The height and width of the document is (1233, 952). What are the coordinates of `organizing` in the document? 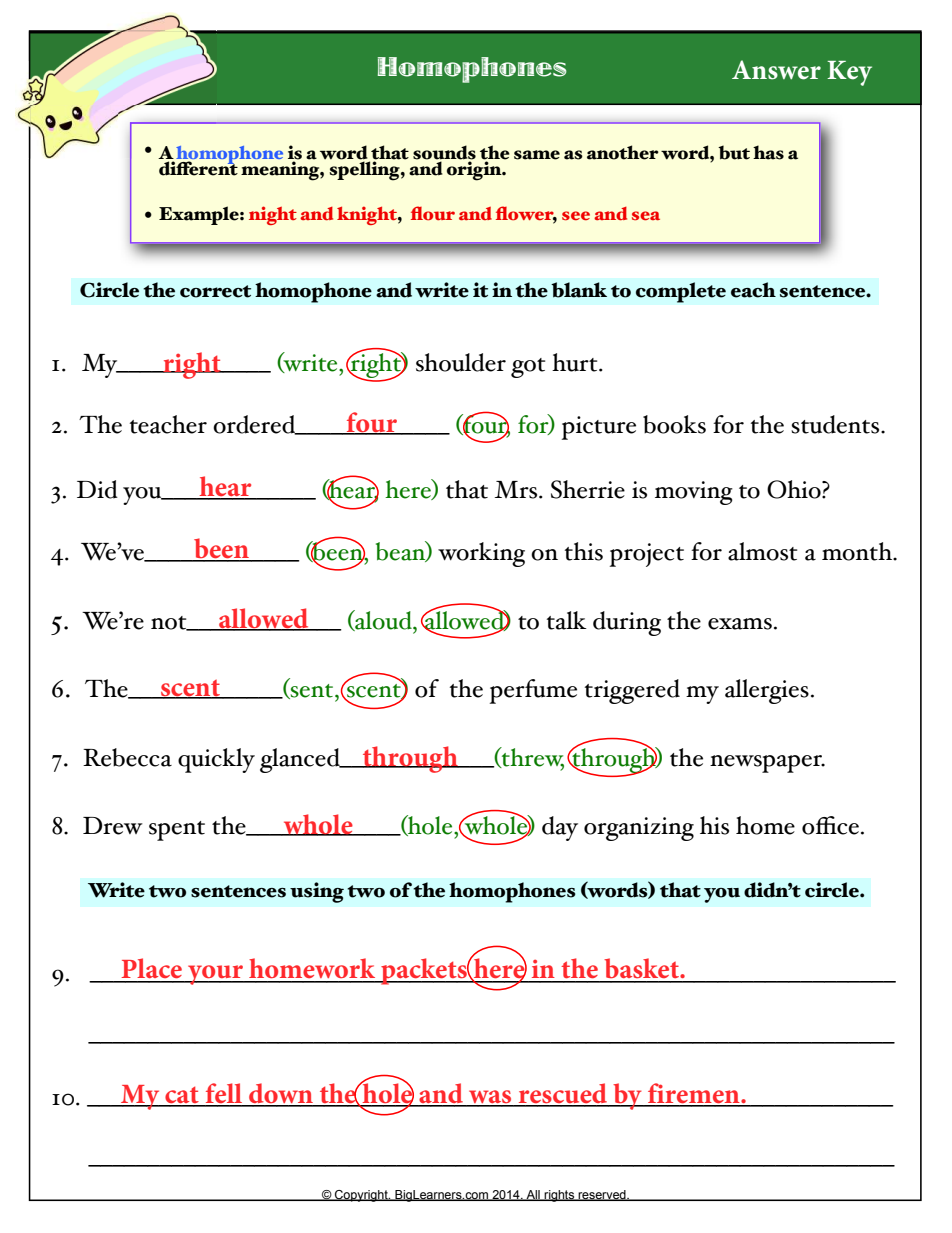 It's located at (639, 829).
